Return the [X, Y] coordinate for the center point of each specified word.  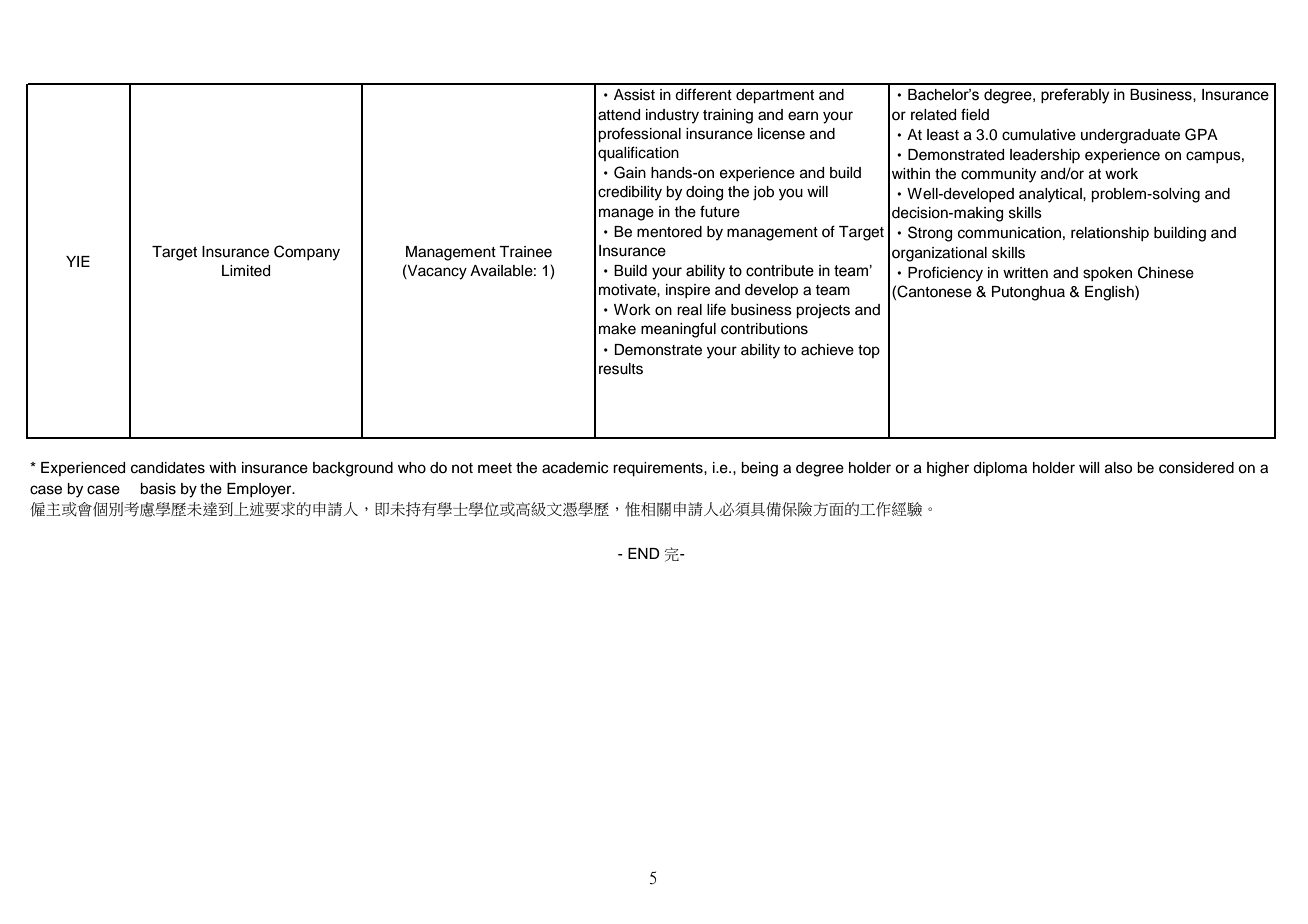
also [1118, 468]
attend [619, 115]
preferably [1075, 96]
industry [672, 116]
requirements [659, 469]
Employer [260, 490]
